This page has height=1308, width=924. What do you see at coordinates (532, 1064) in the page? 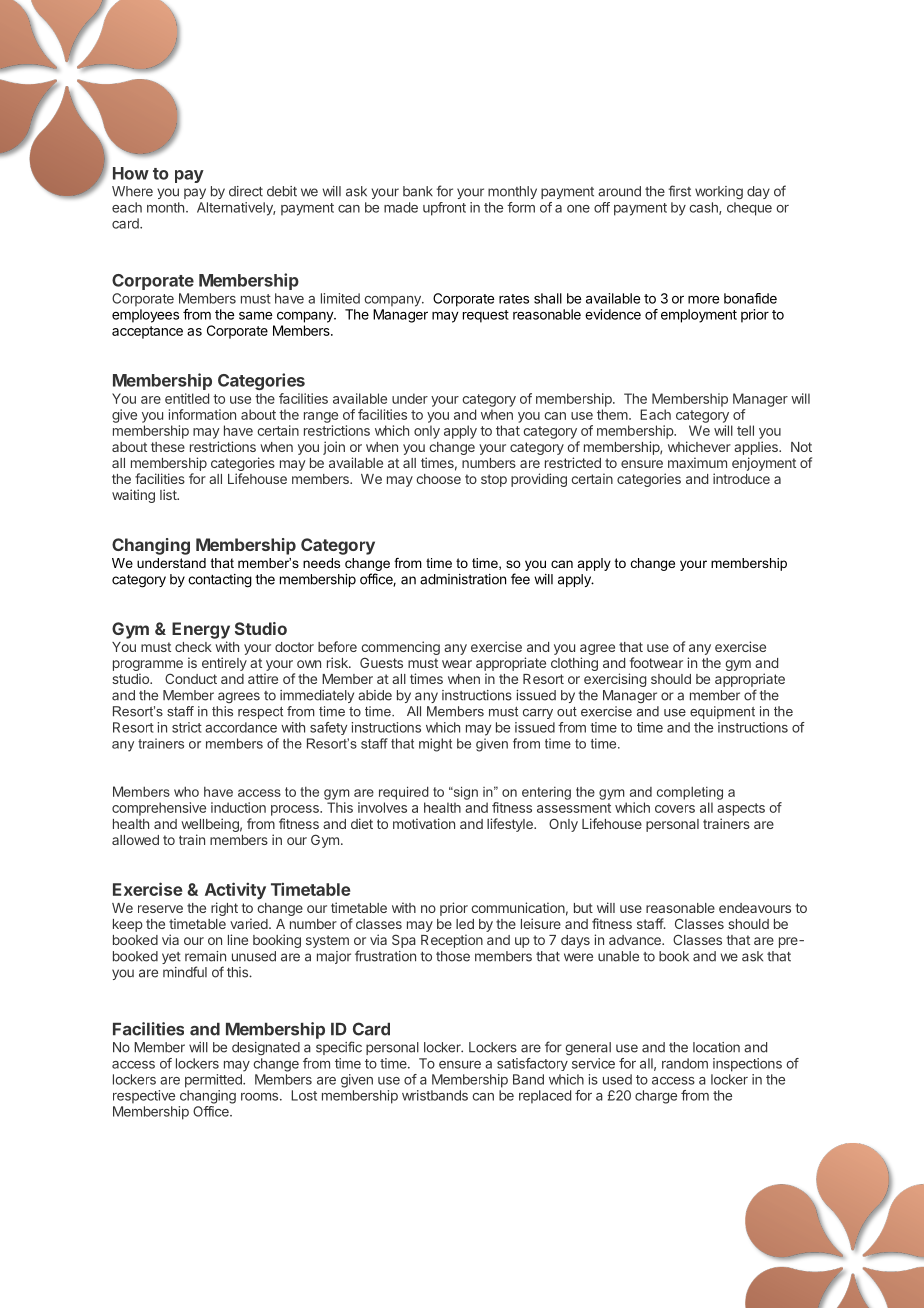
I see `satisfactory` at bounding box center [532, 1064].
